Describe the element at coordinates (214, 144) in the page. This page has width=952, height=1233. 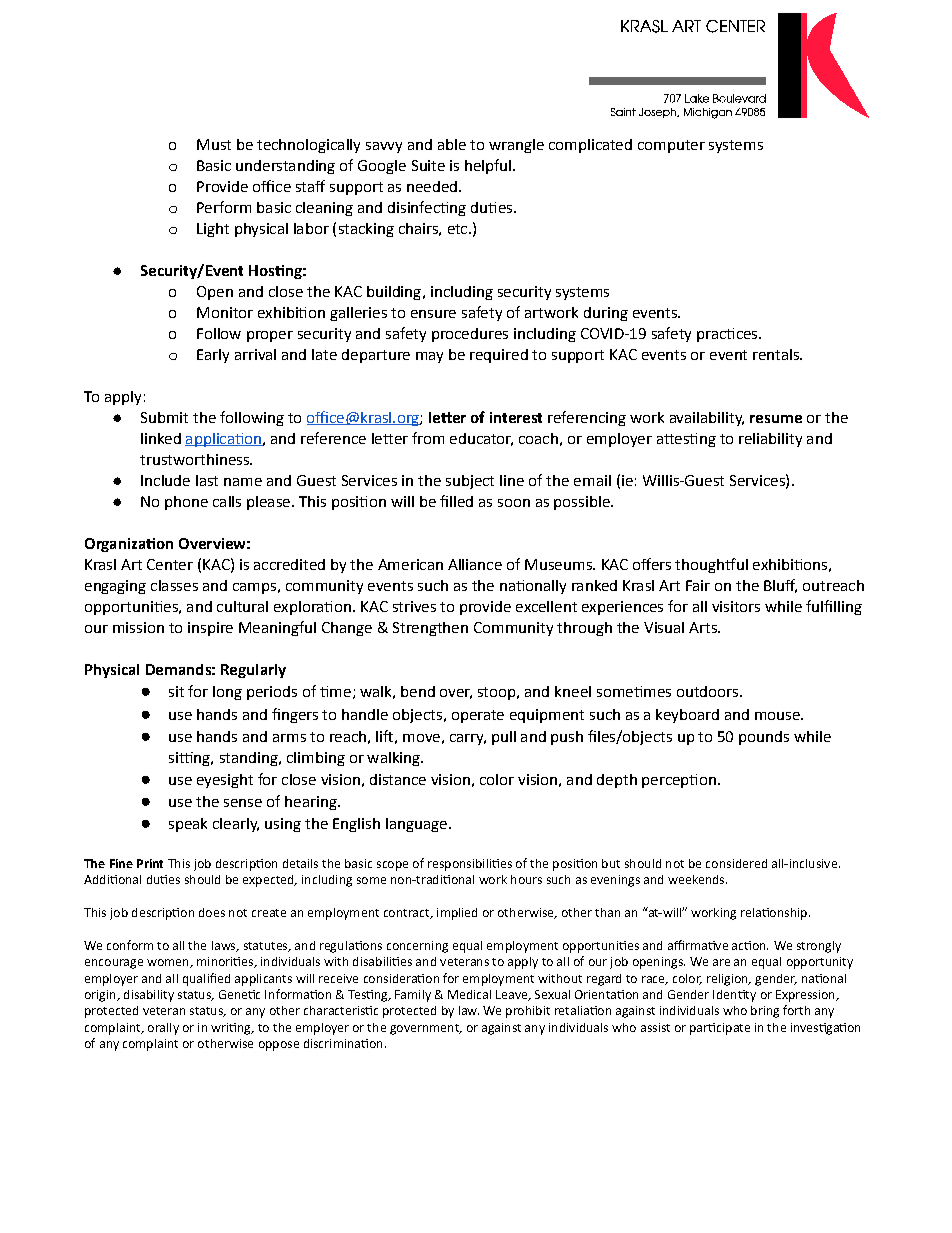
I see `Must` at that location.
